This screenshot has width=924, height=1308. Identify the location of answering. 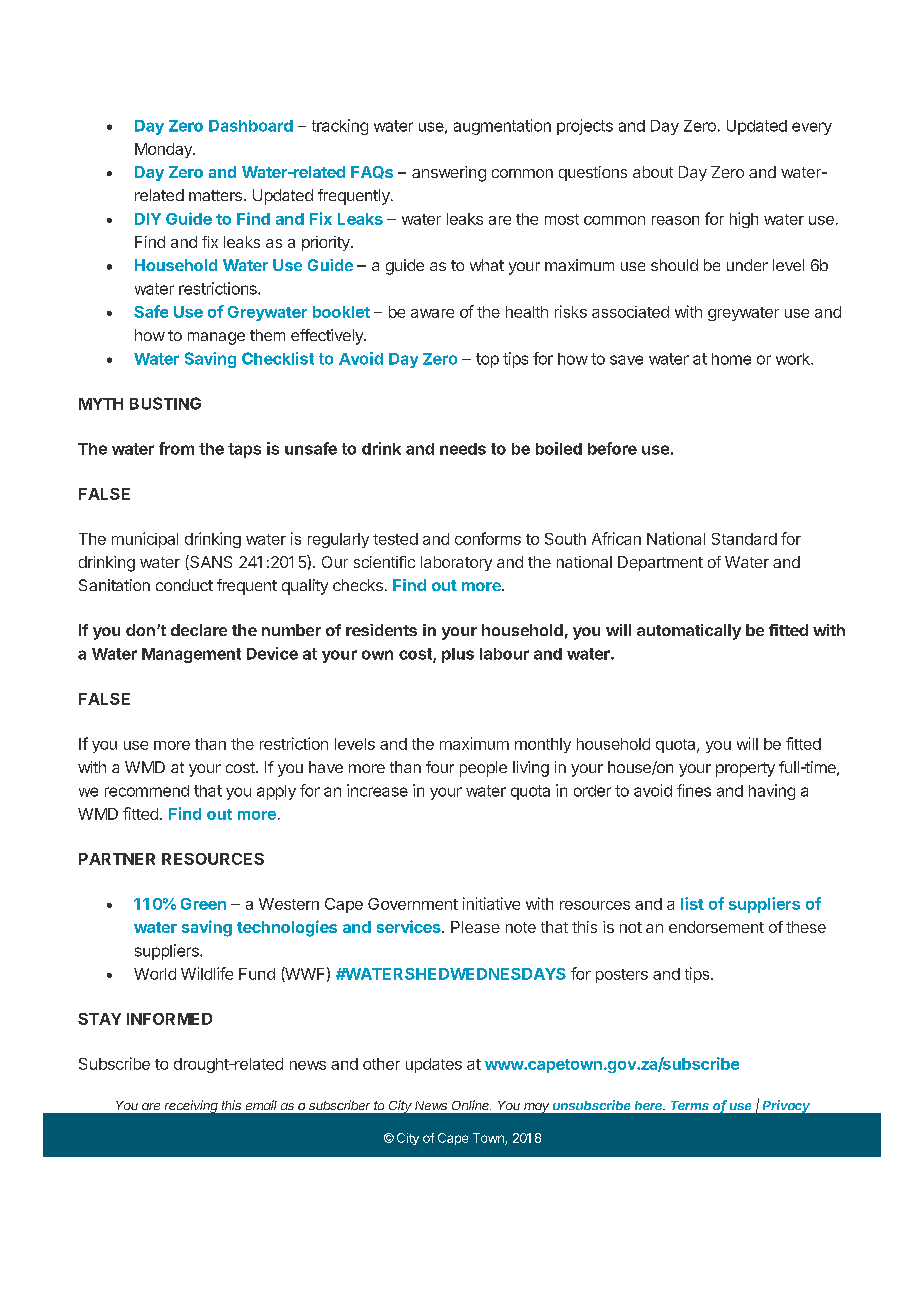
(449, 174).
